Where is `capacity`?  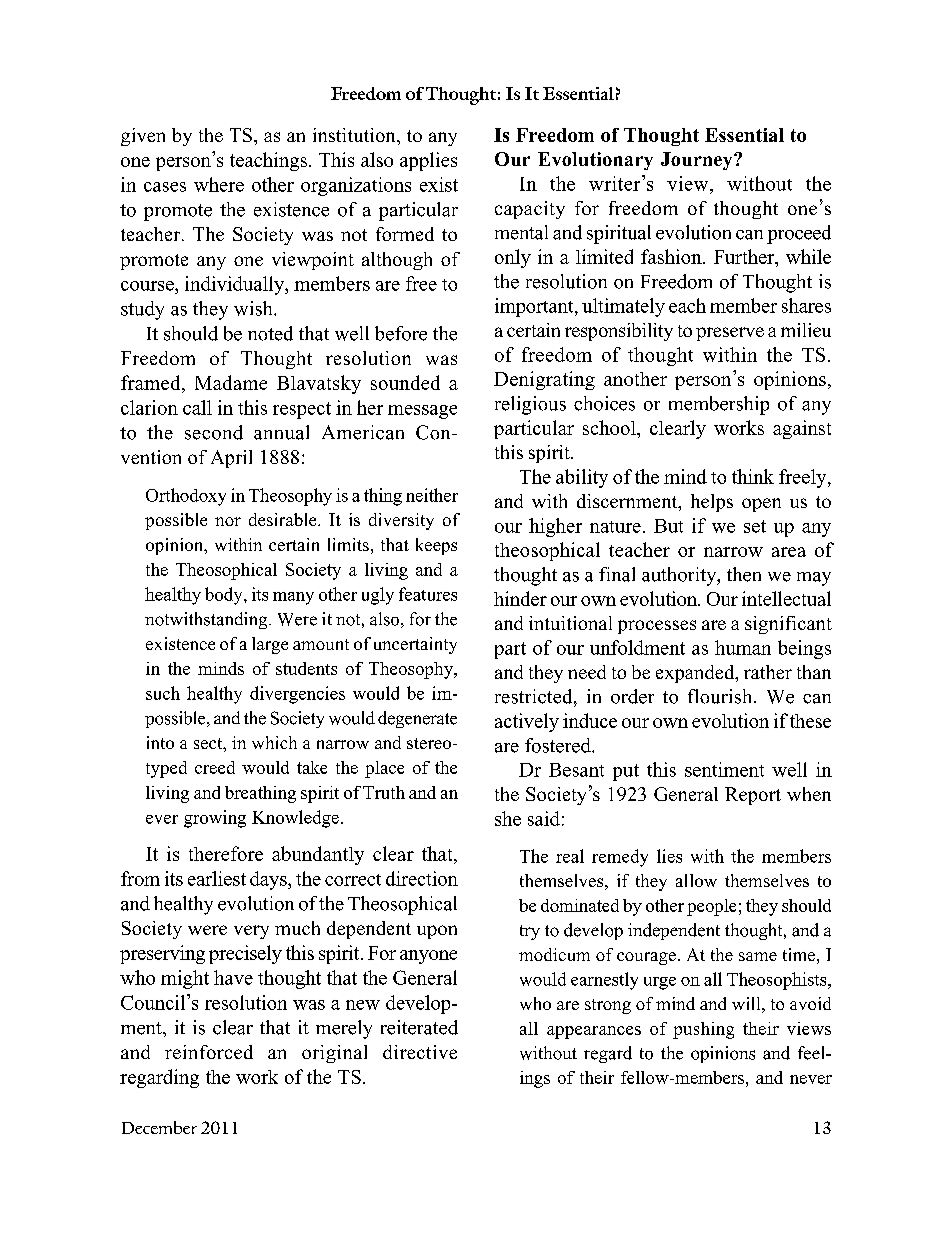 capacity is located at coordinates (530, 210).
